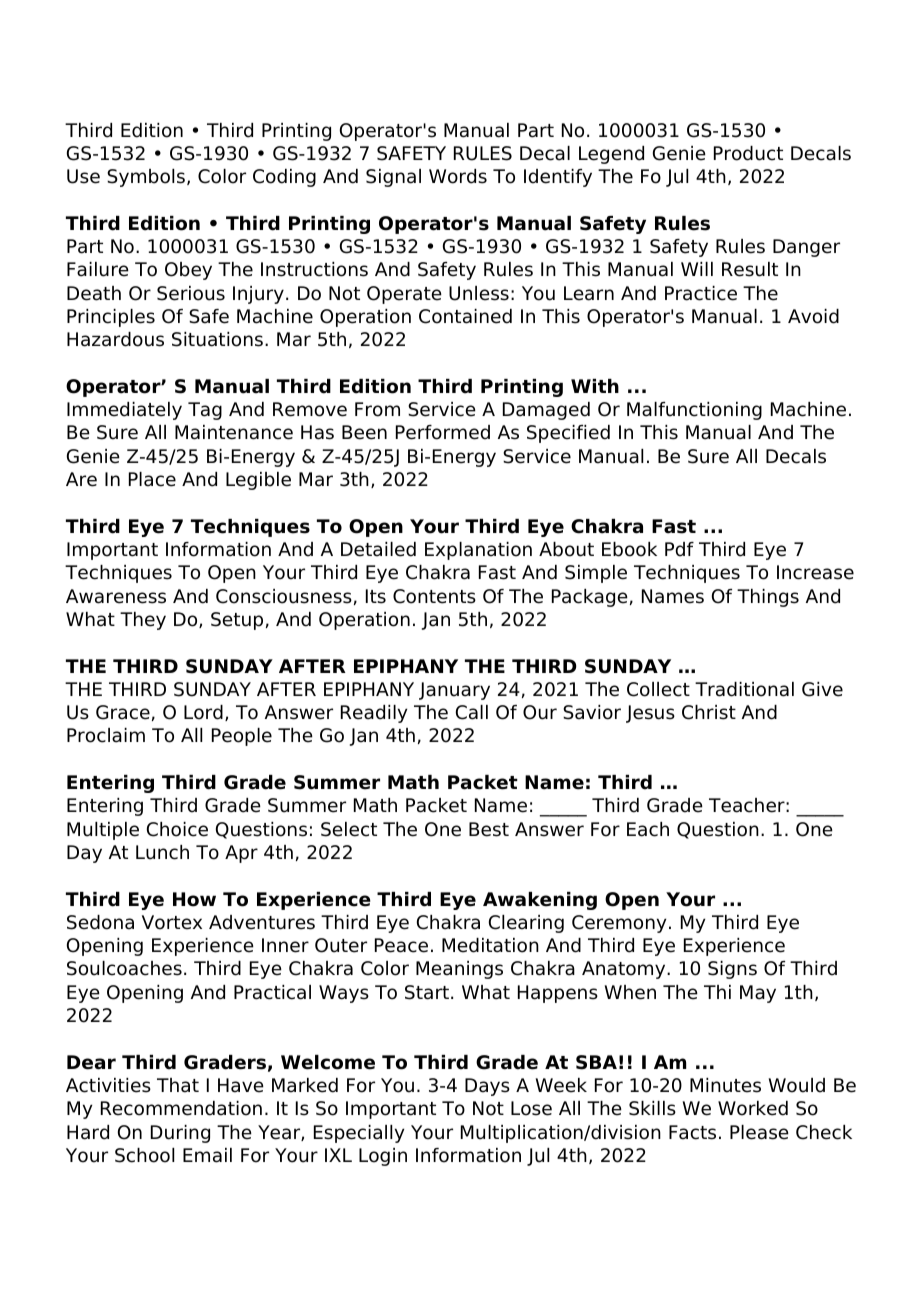 Image resolution: width=924 pixels, height=1308 pixels. Describe the element at coordinates (748, 153) in the image. I see `Product` at that location.
